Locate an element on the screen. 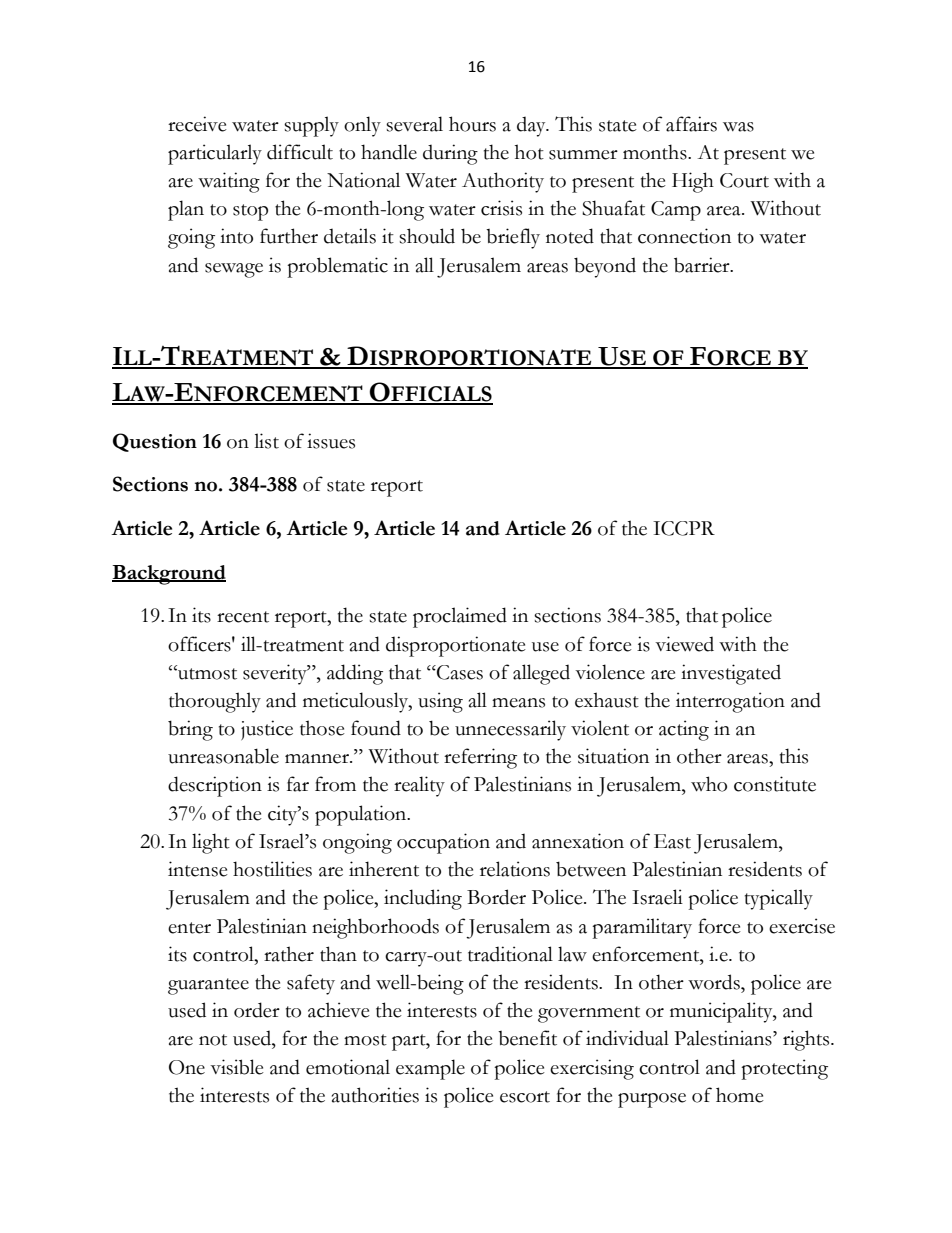  waiting is located at coordinates (229, 182).
